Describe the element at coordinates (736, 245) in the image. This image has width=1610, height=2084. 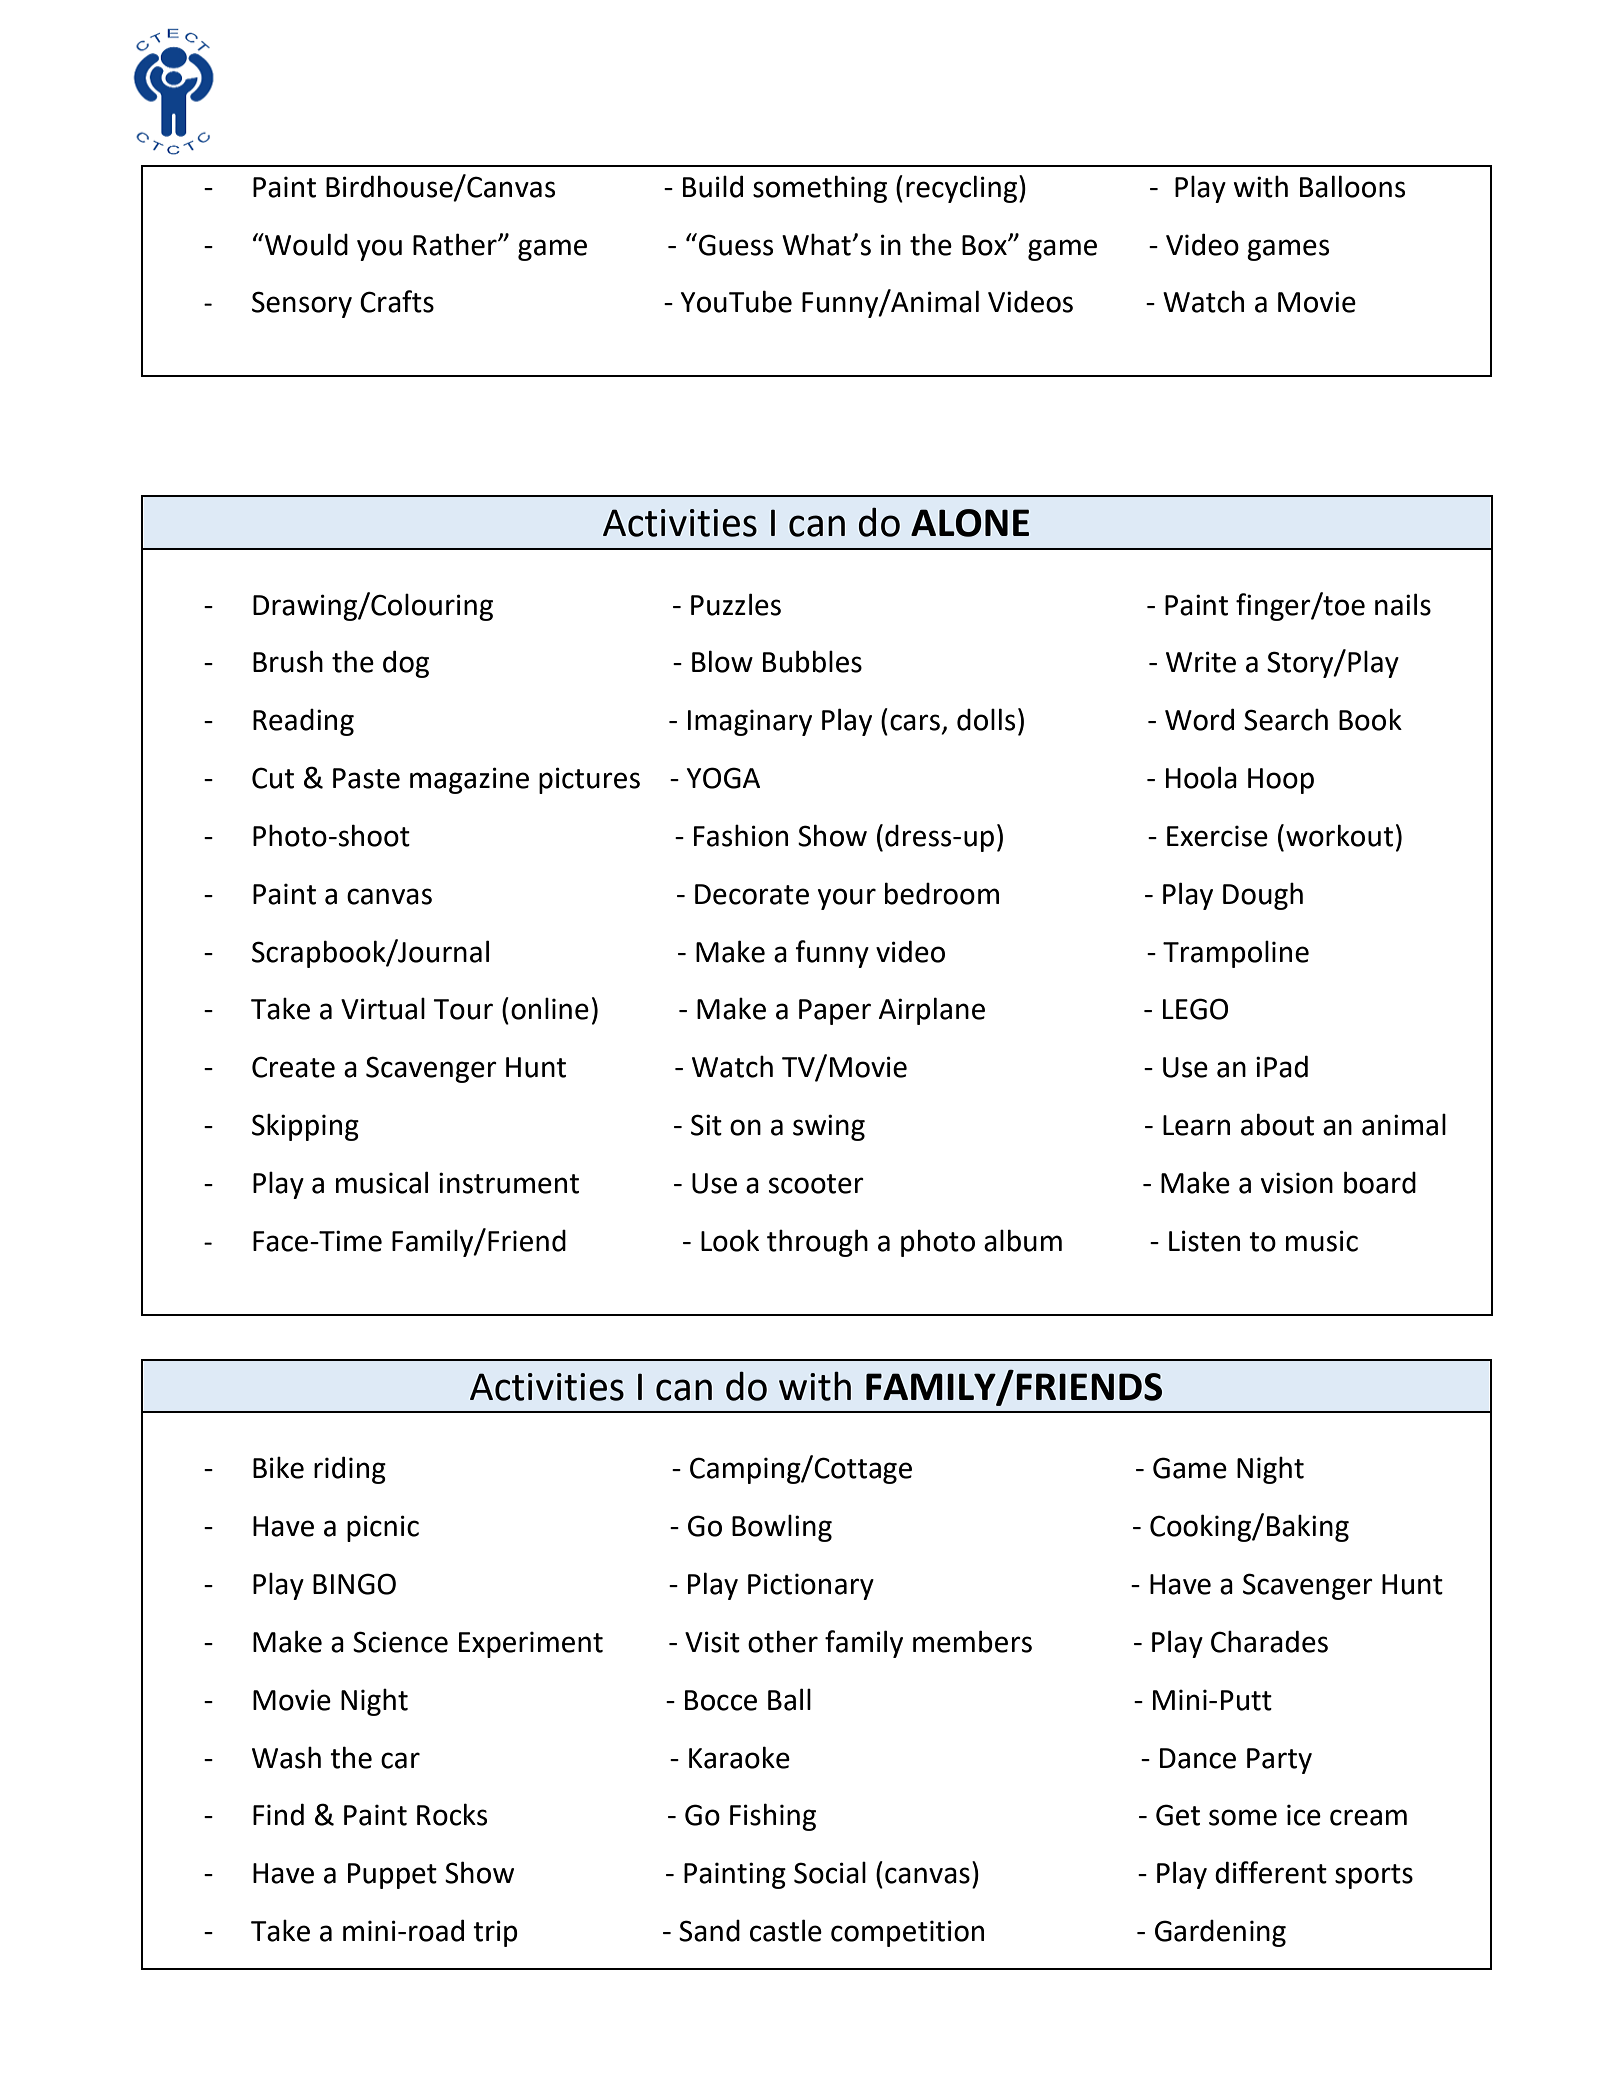
I see `Guess` at that location.
